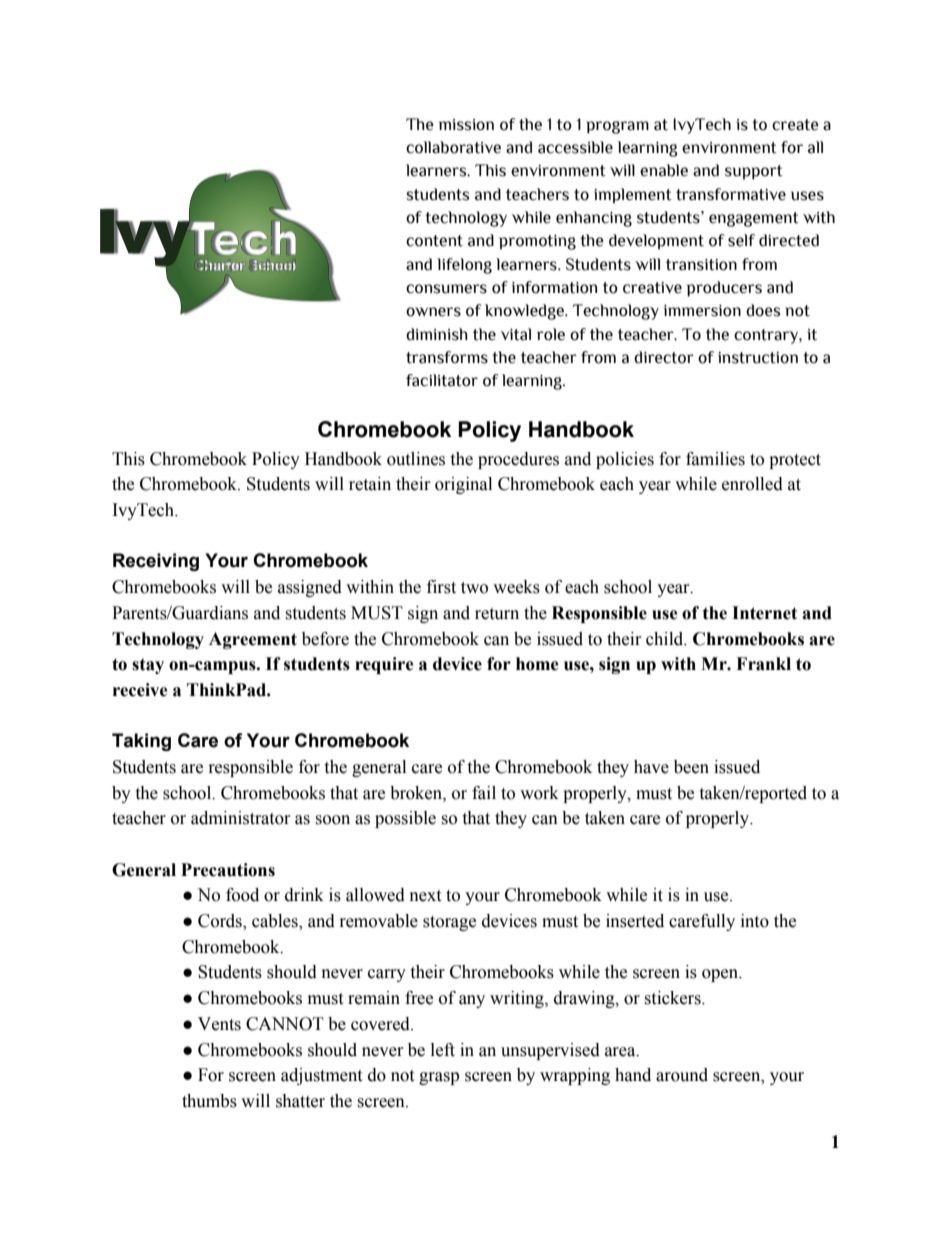  I want to click on support, so click(754, 172).
